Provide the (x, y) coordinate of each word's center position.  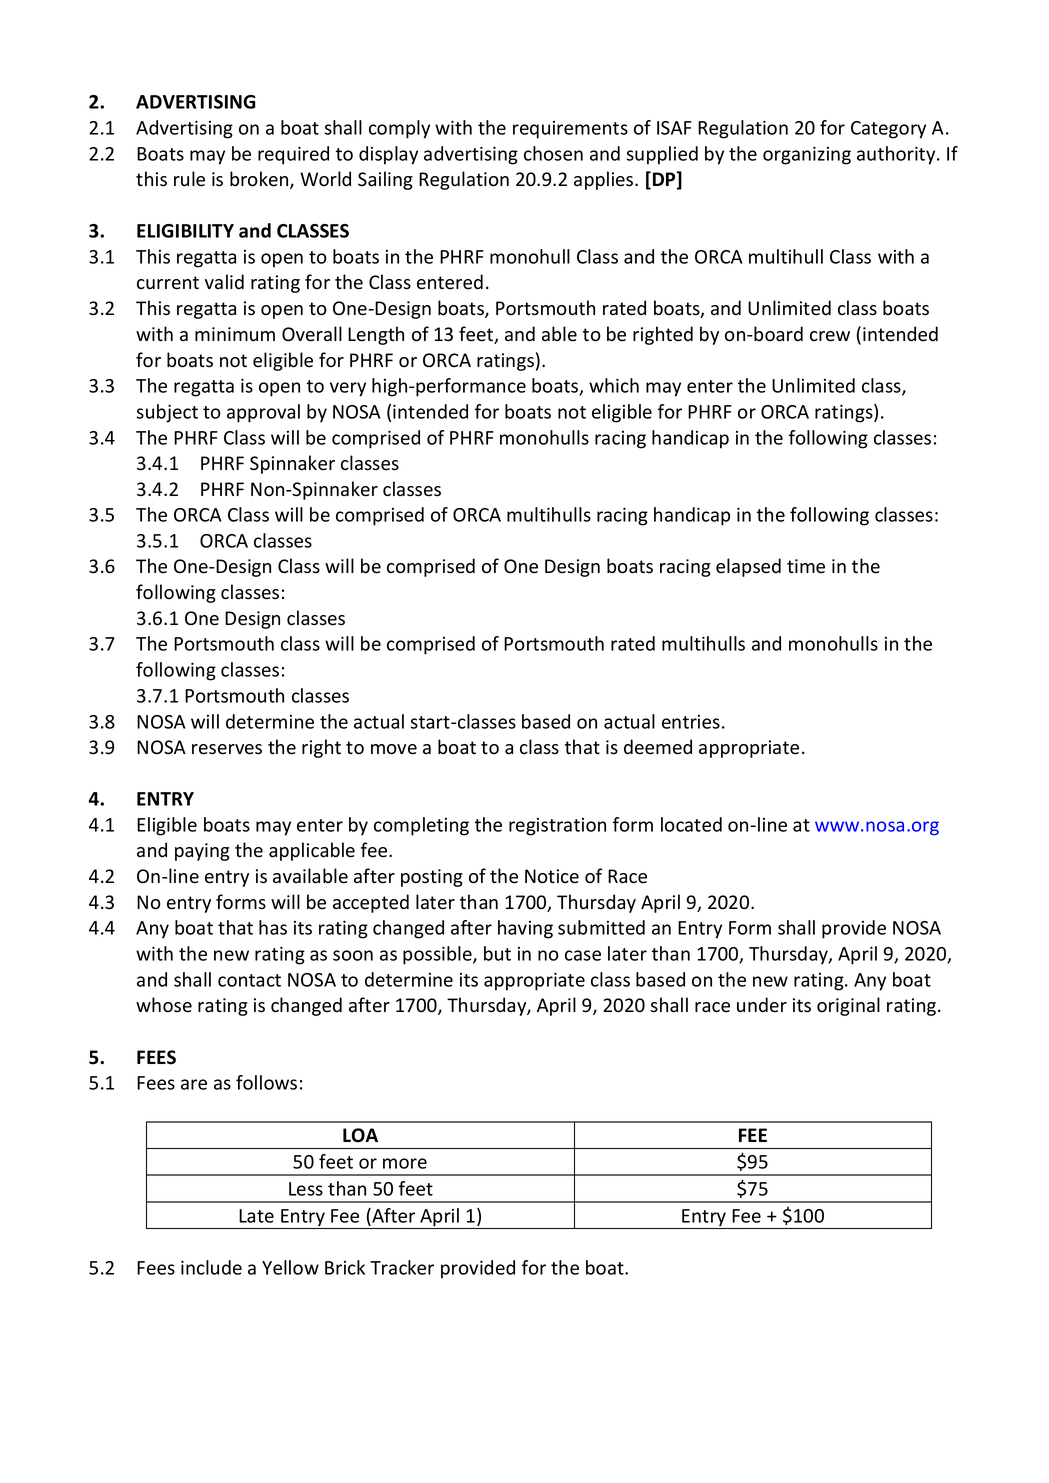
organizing (807, 155)
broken (260, 180)
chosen (553, 153)
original (848, 1006)
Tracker (402, 1267)
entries (691, 722)
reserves (227, 749)
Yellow (290, 1267)
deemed (658, 747)
